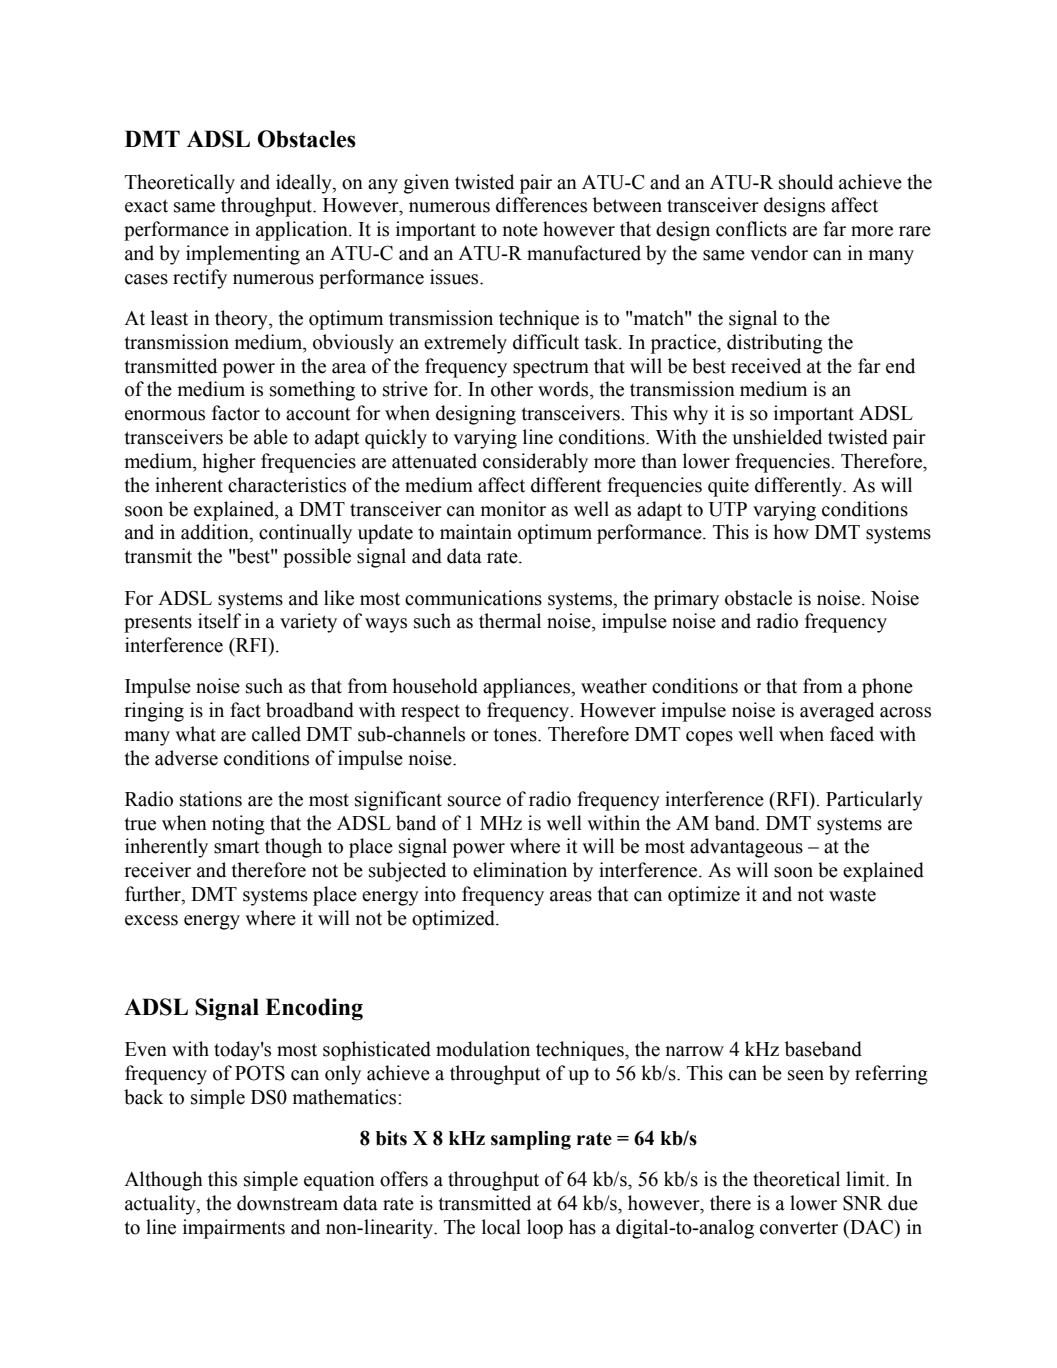  I want to click on differences, so click(541, 205).
